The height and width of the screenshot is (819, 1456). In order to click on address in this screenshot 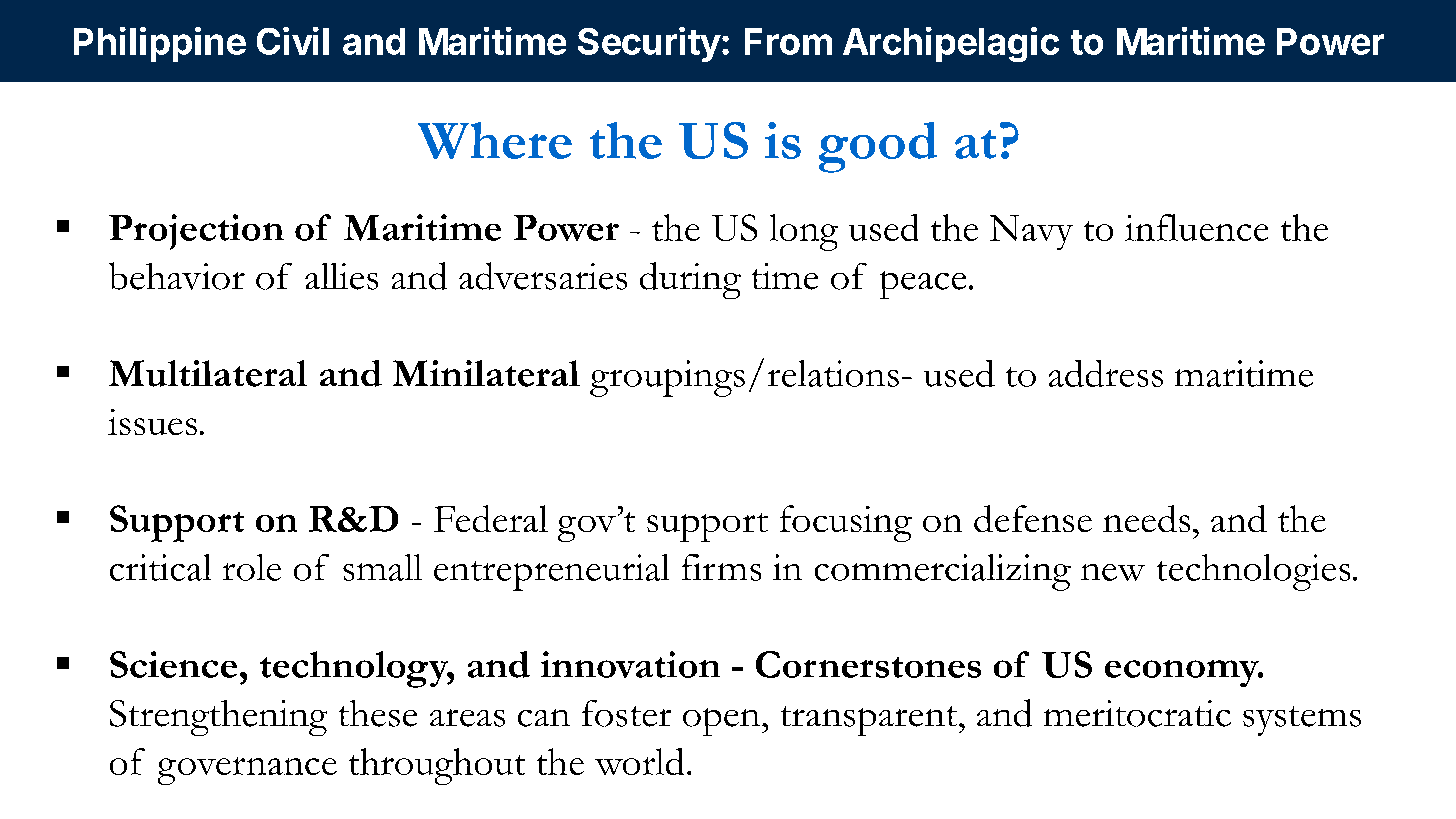, I will do `click(1106, 373)`.
